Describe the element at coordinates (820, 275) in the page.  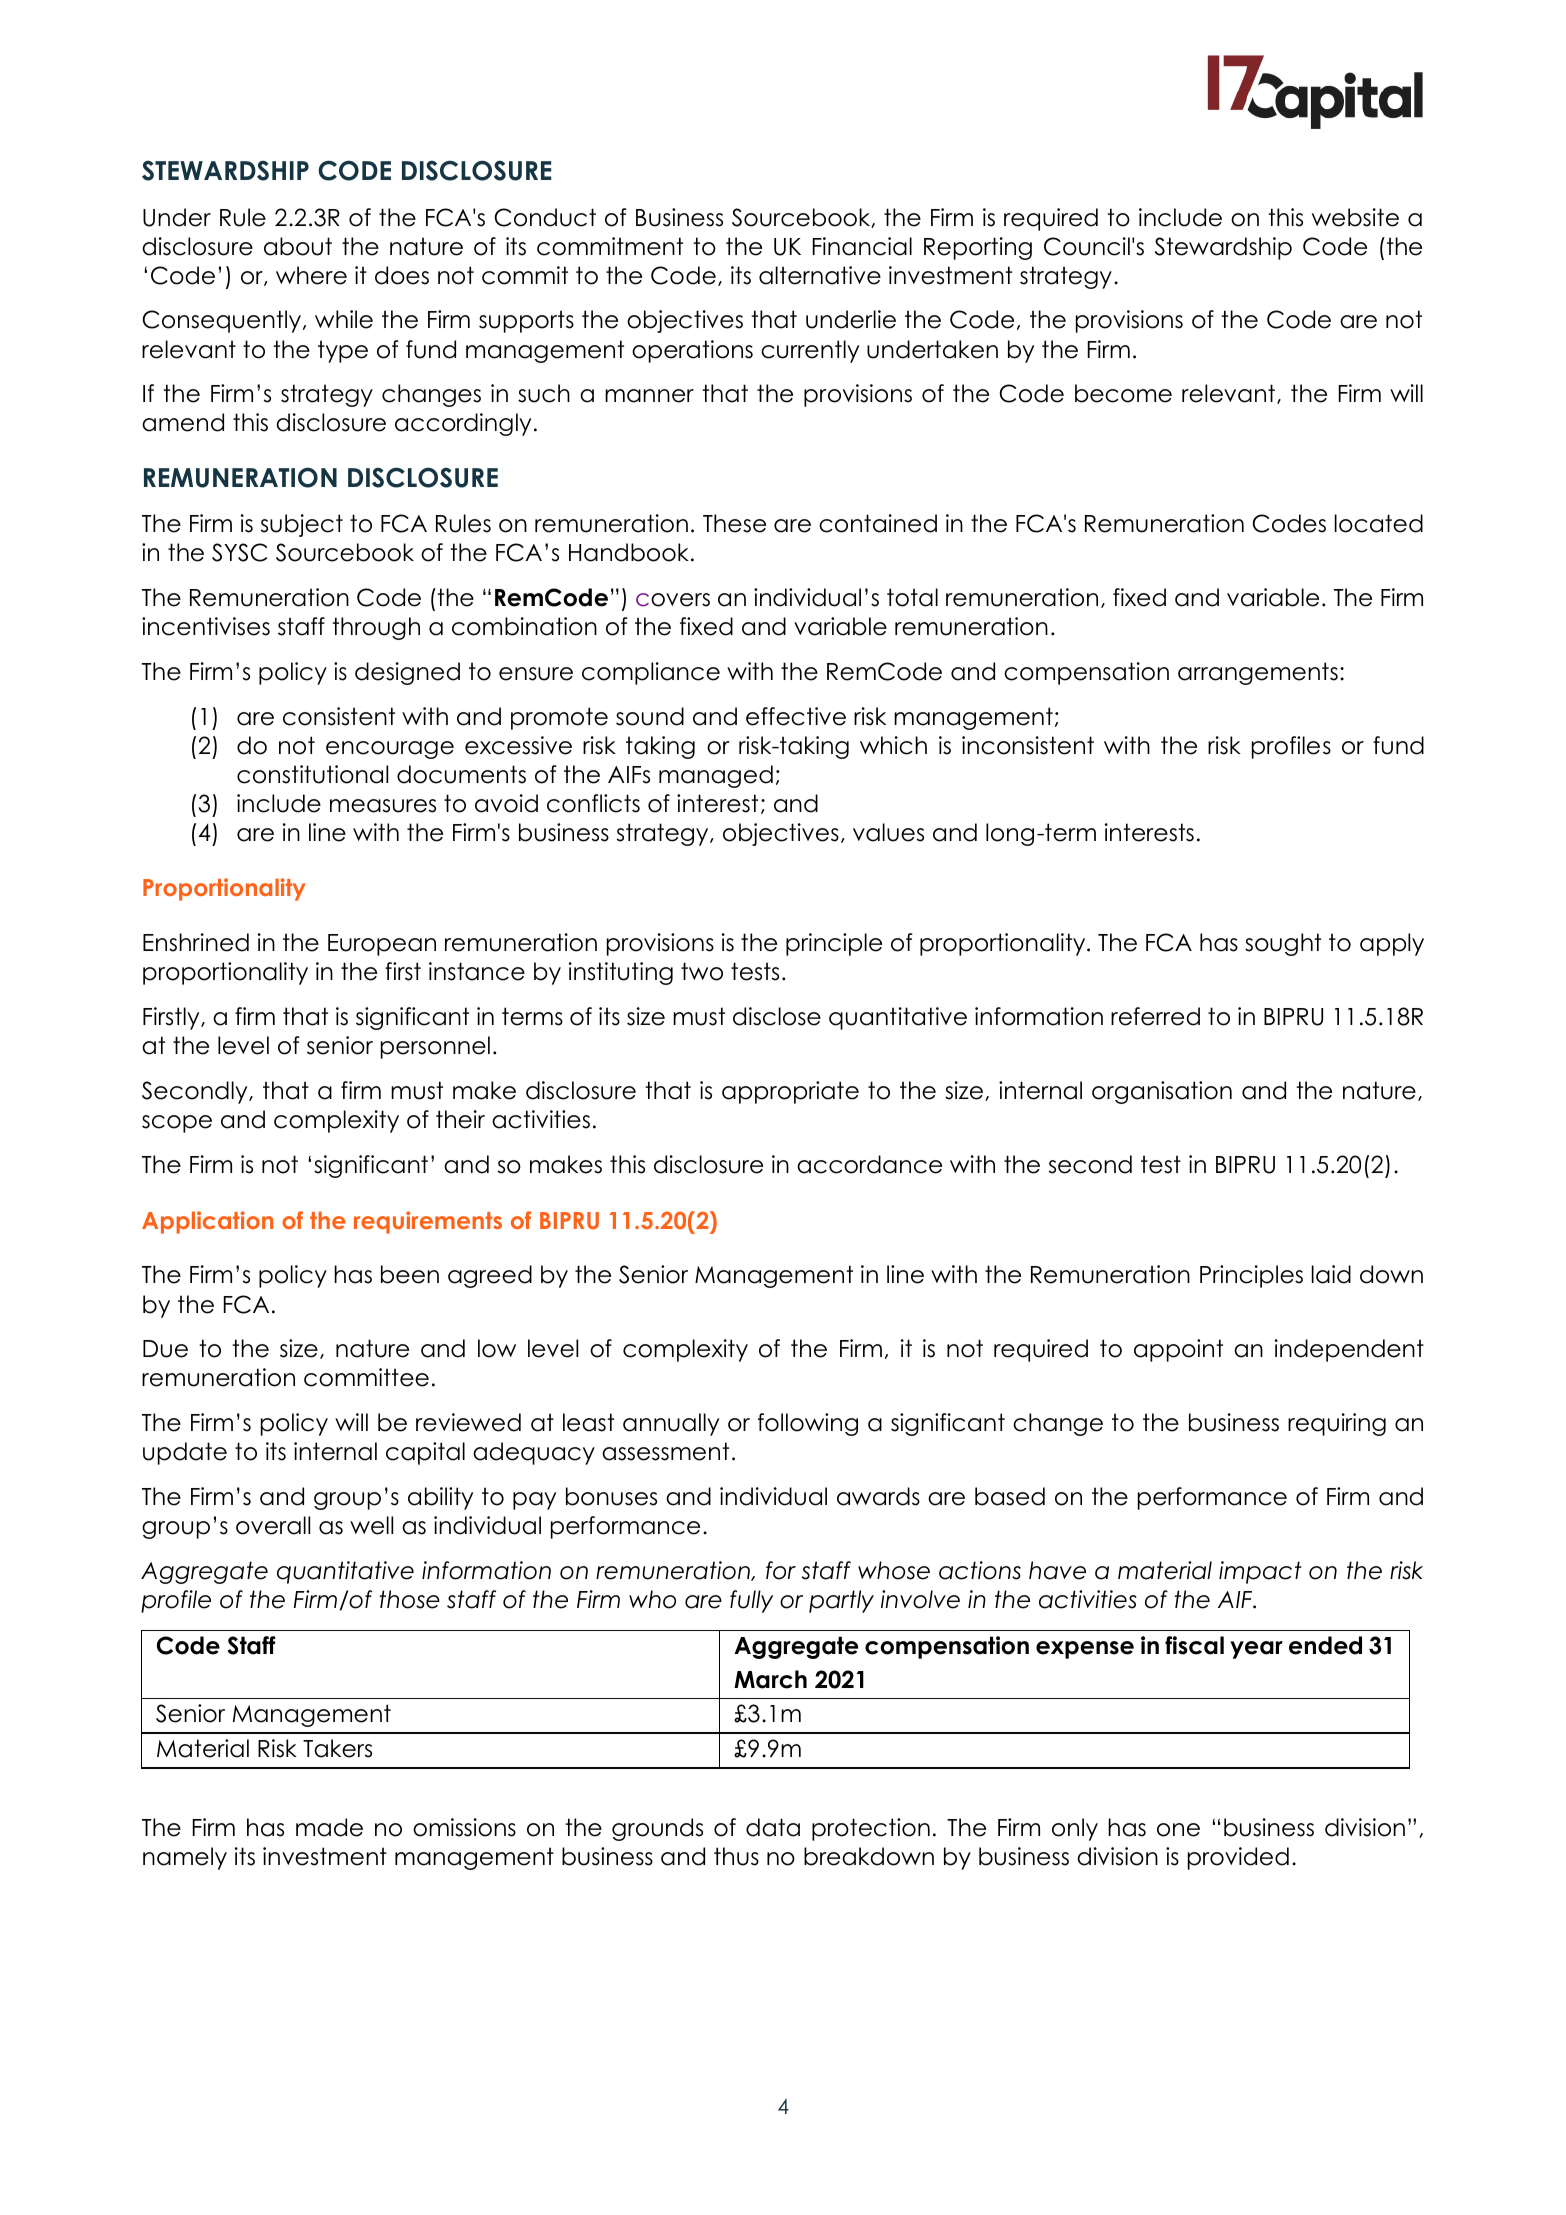
I see `alternative` at that location.
